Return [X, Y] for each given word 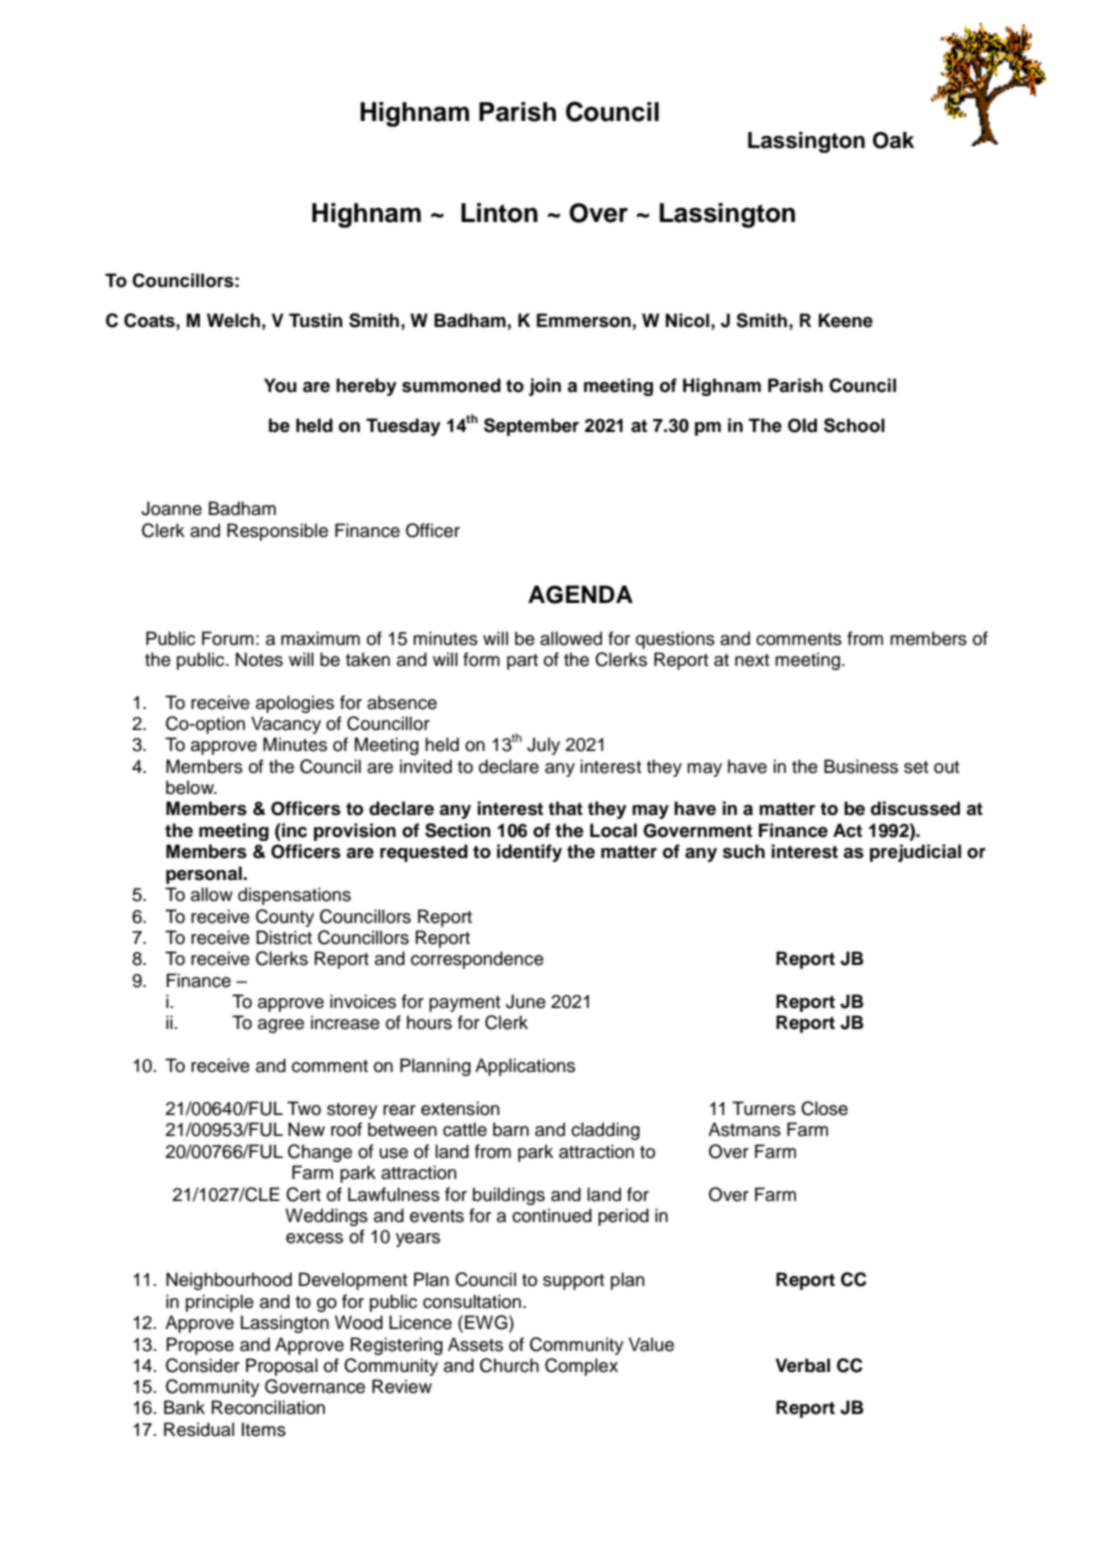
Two [304, 1108]
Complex [581, 1367]
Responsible [277, 532]
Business [861, 766]
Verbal [803, 1365]
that [565, 808]
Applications [525, 1067]
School [854, 425]
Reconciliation [268, 1407]
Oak [893, 140]
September [531, 427]
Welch [233, 320]
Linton [499, 213]
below [191, 787]
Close [824, 1108]
